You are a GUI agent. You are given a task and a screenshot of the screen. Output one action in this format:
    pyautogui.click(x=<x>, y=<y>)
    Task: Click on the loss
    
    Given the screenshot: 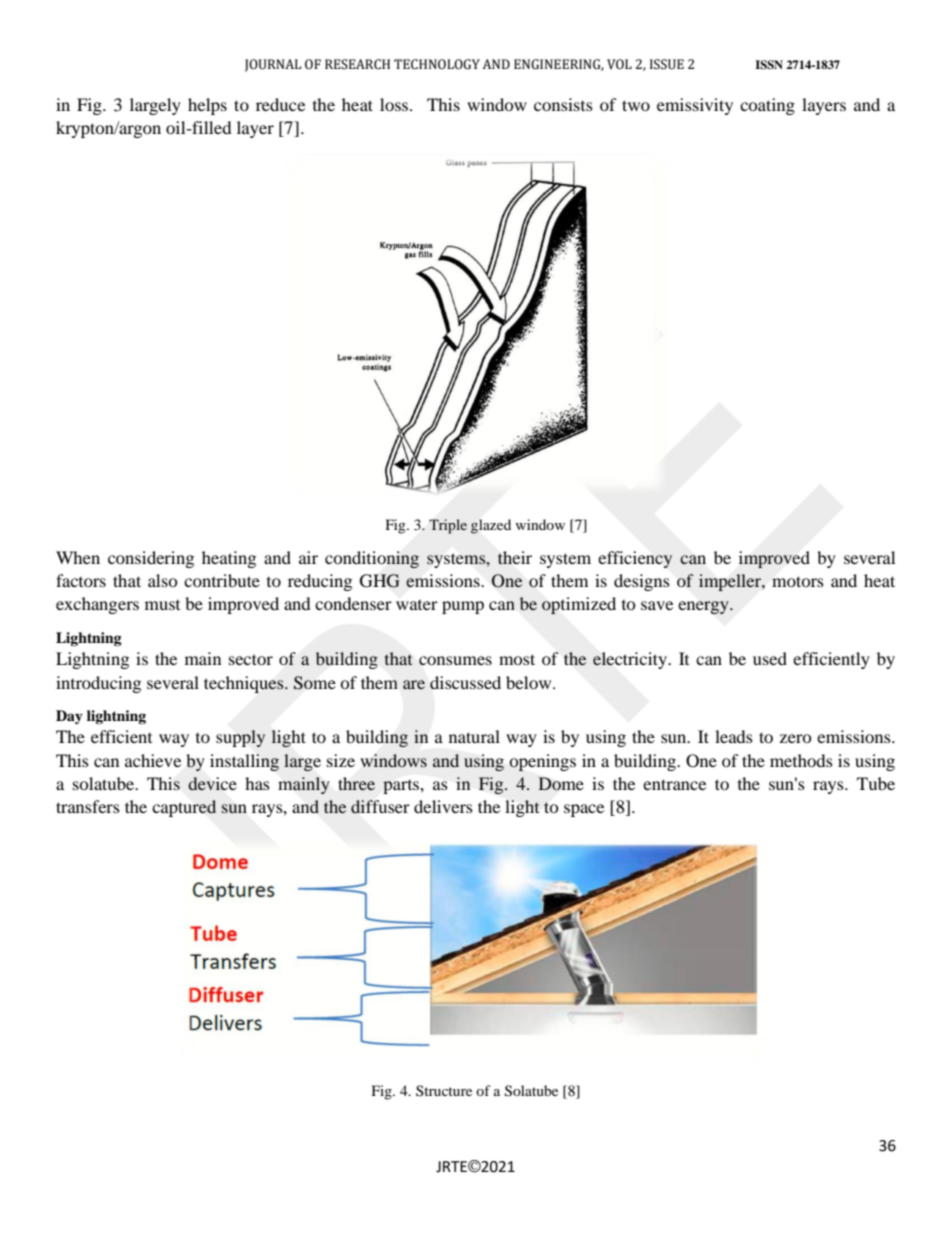 What is the action you would take?
    pyautogui.click(x=395, y=104)
